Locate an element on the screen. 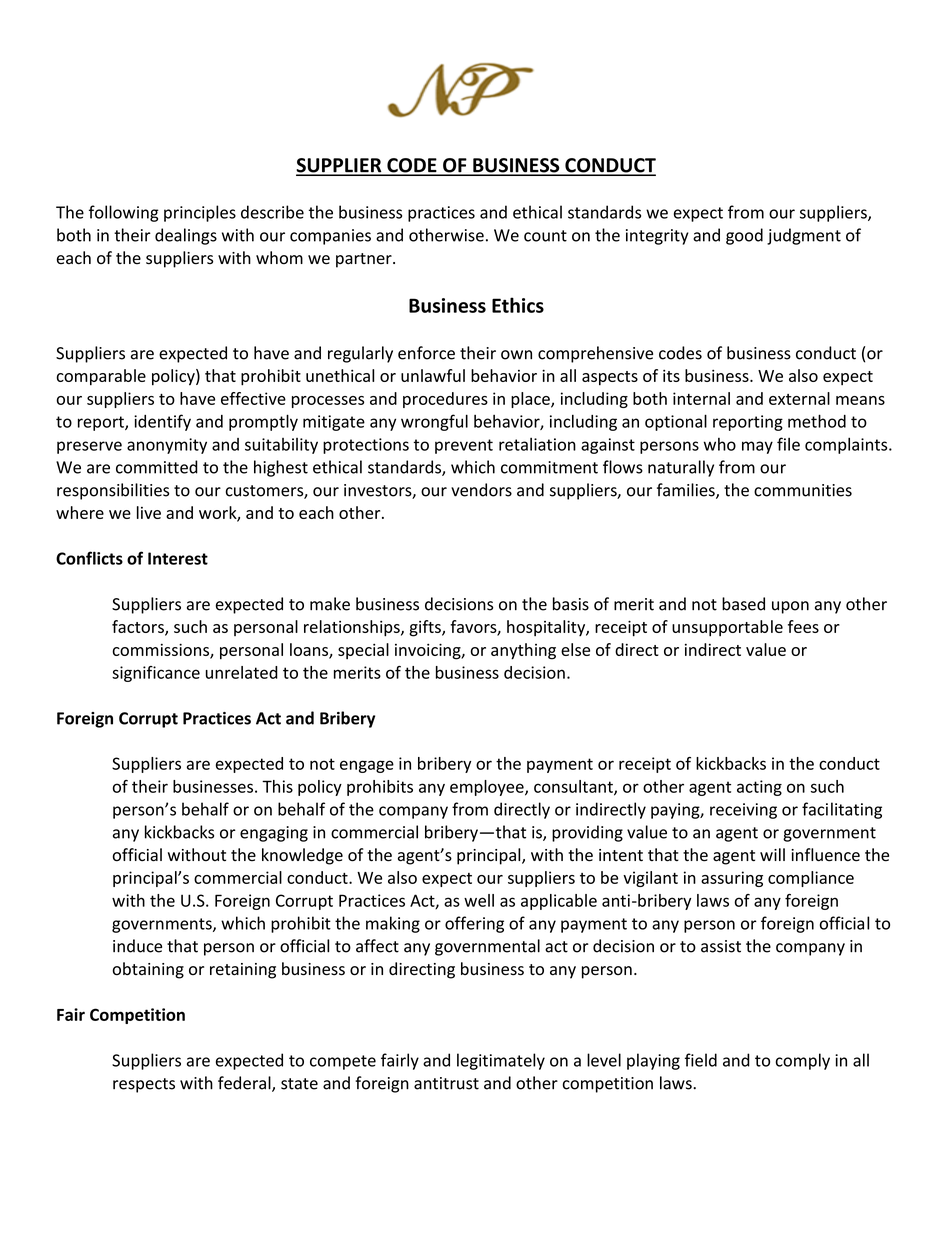 Image resolution: width=952 pixels, height=1233 pixels. dealings is located at coordinates (186, 236).
